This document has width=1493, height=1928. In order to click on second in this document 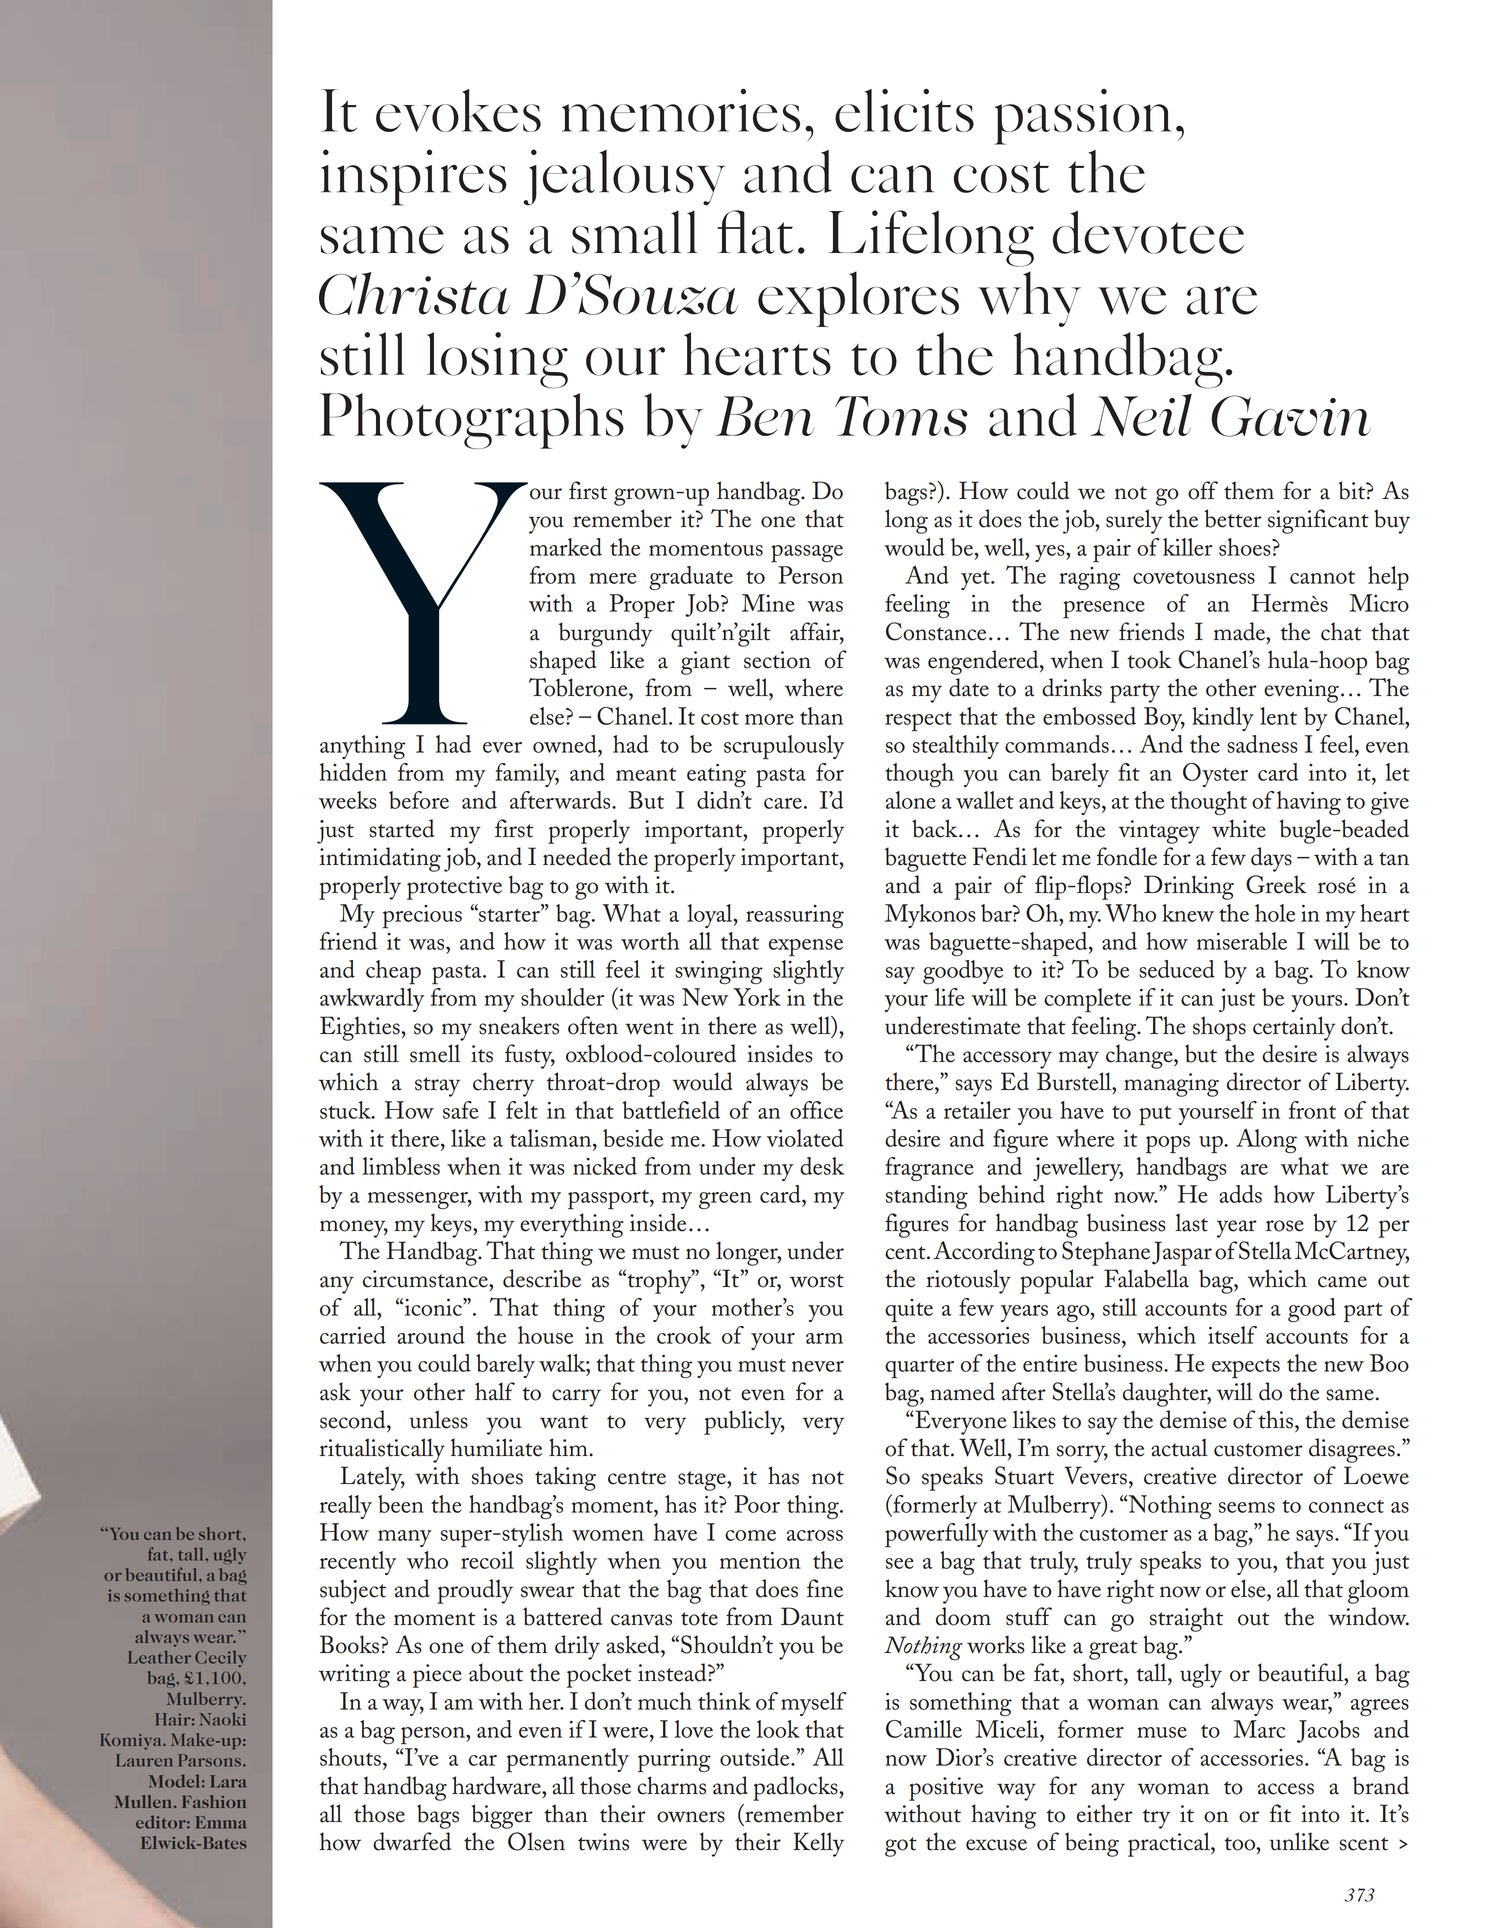, I will do `click(354, 1419)`.
